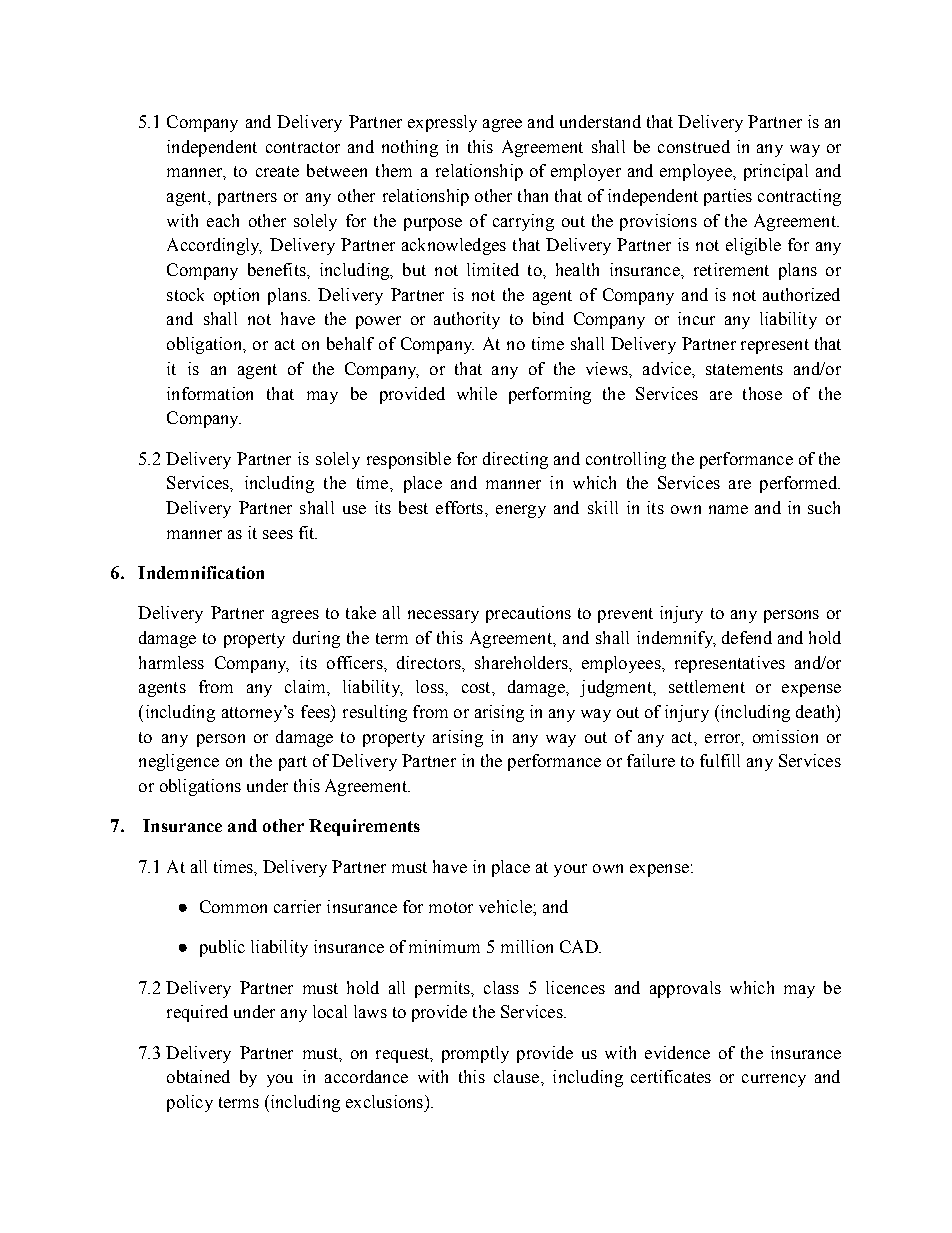 This screenshot has width=952, height=1233. What do you see at coordinates (774, 1080) in the screenshot?
I see `currency` at bounding box center [774, 1080].
